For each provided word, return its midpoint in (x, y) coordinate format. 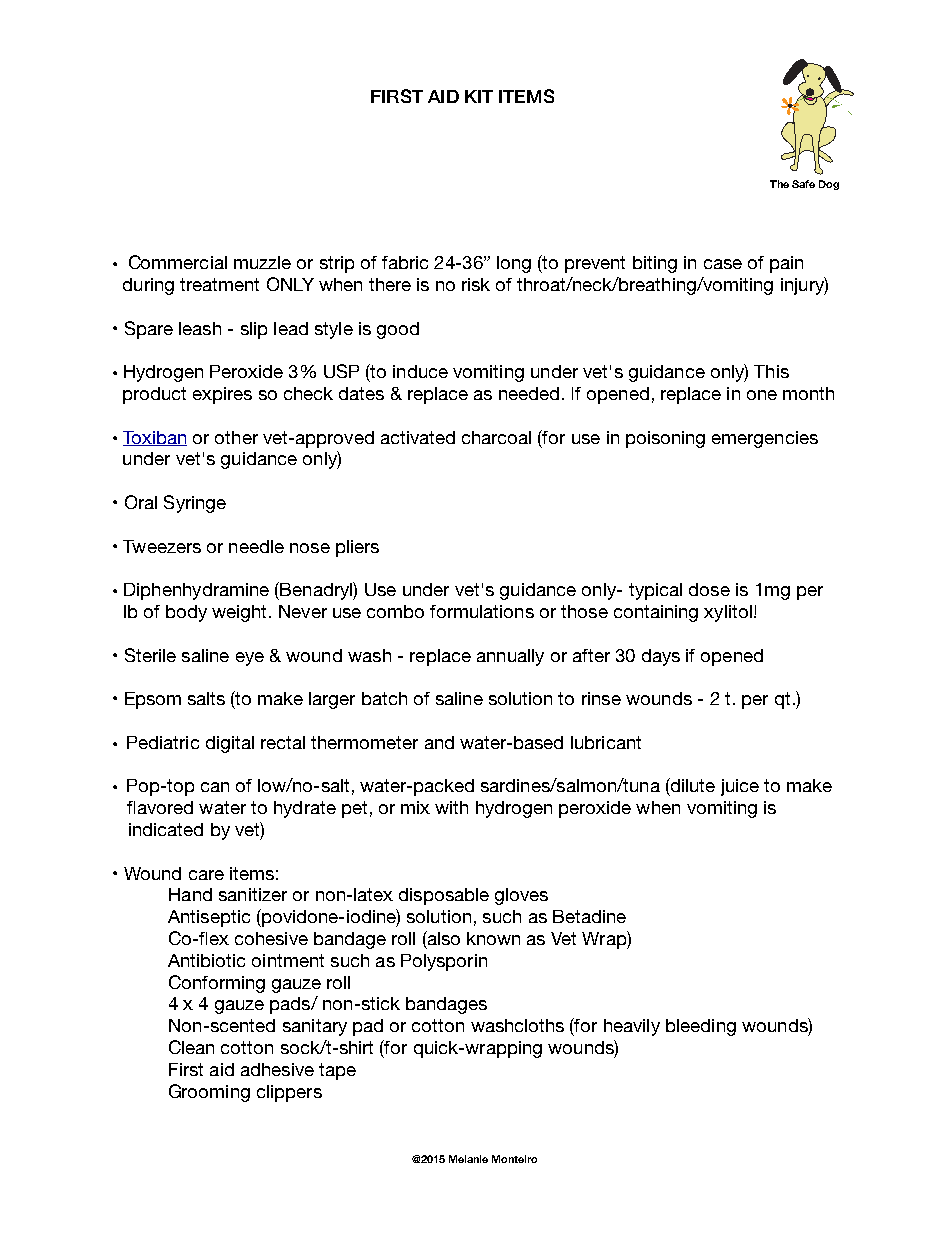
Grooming (209, 1093)
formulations (482, 611)
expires (222, 395)
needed (529, 393)
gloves (521, 896)
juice (740, 787)
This (771, 371)
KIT (479, 96)
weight (239, 613)
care (206, 875)
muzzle (262, 262)
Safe (803, 184)
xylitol (728, 613)
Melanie (468, 1159)
